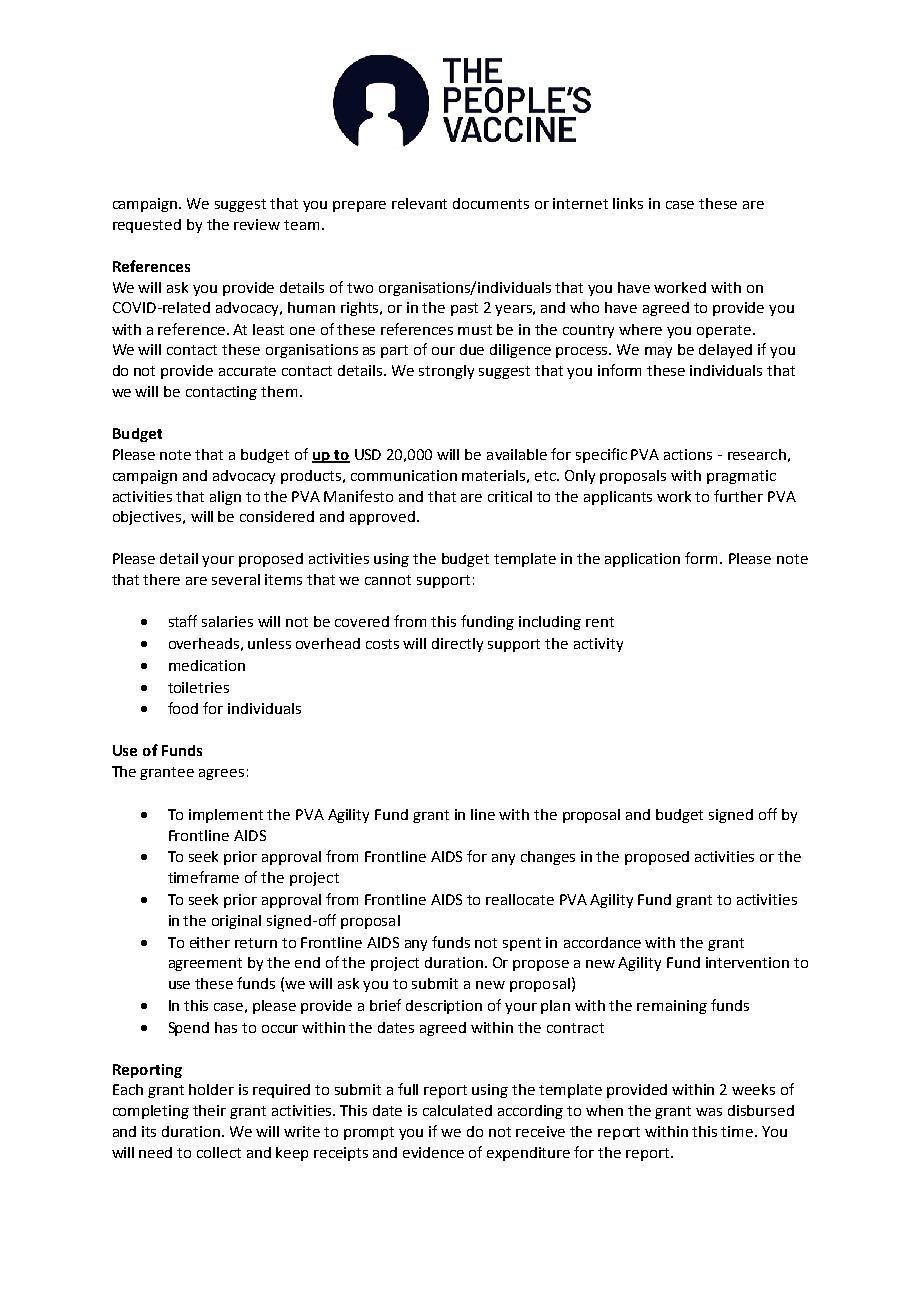  I want to click on their, so click(209, 1110).
